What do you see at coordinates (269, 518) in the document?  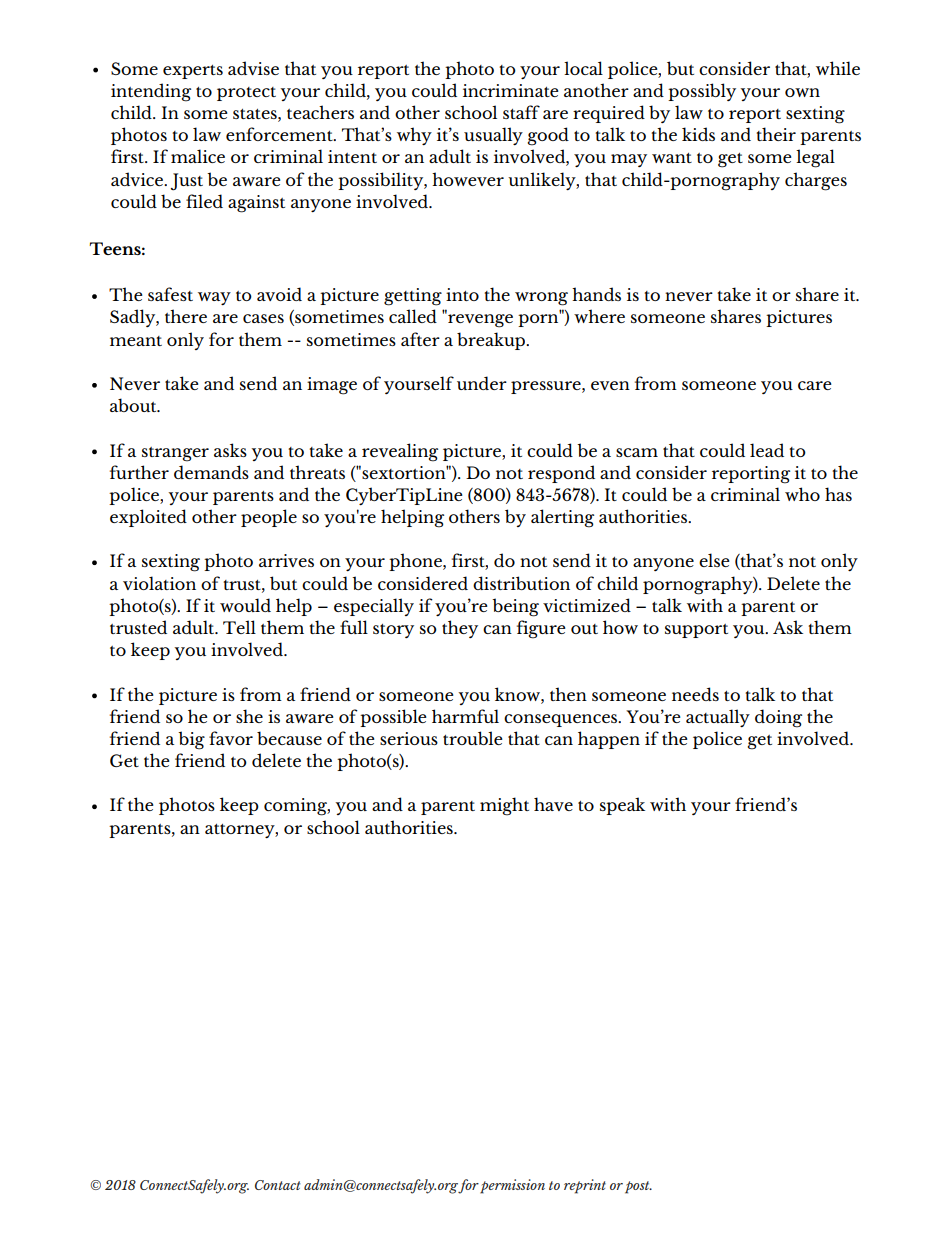 I see `people` at bounding box center [269, 518].
